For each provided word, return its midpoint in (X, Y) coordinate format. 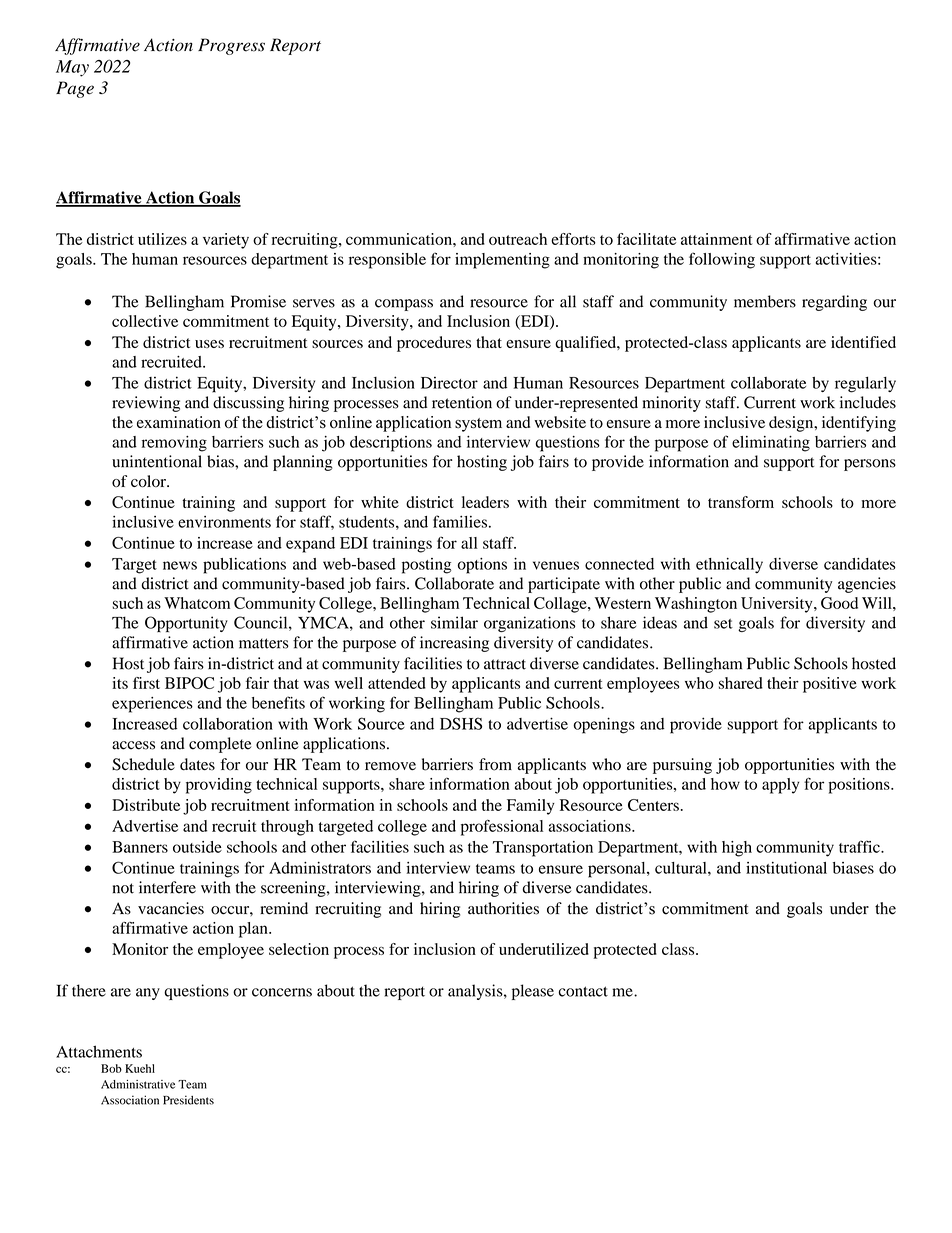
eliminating (771, 444)
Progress (231, 46)
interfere (167, 887)
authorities (503, 908)
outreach (518, 239)
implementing (502, 261)
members (765, 301)
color (149, 481)
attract (505, 664)
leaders (485, 502)
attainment (717, 239)
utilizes (162, 239)
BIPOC (189, 683)
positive (830, 685)
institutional (786, 867)
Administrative (138, 1084)
